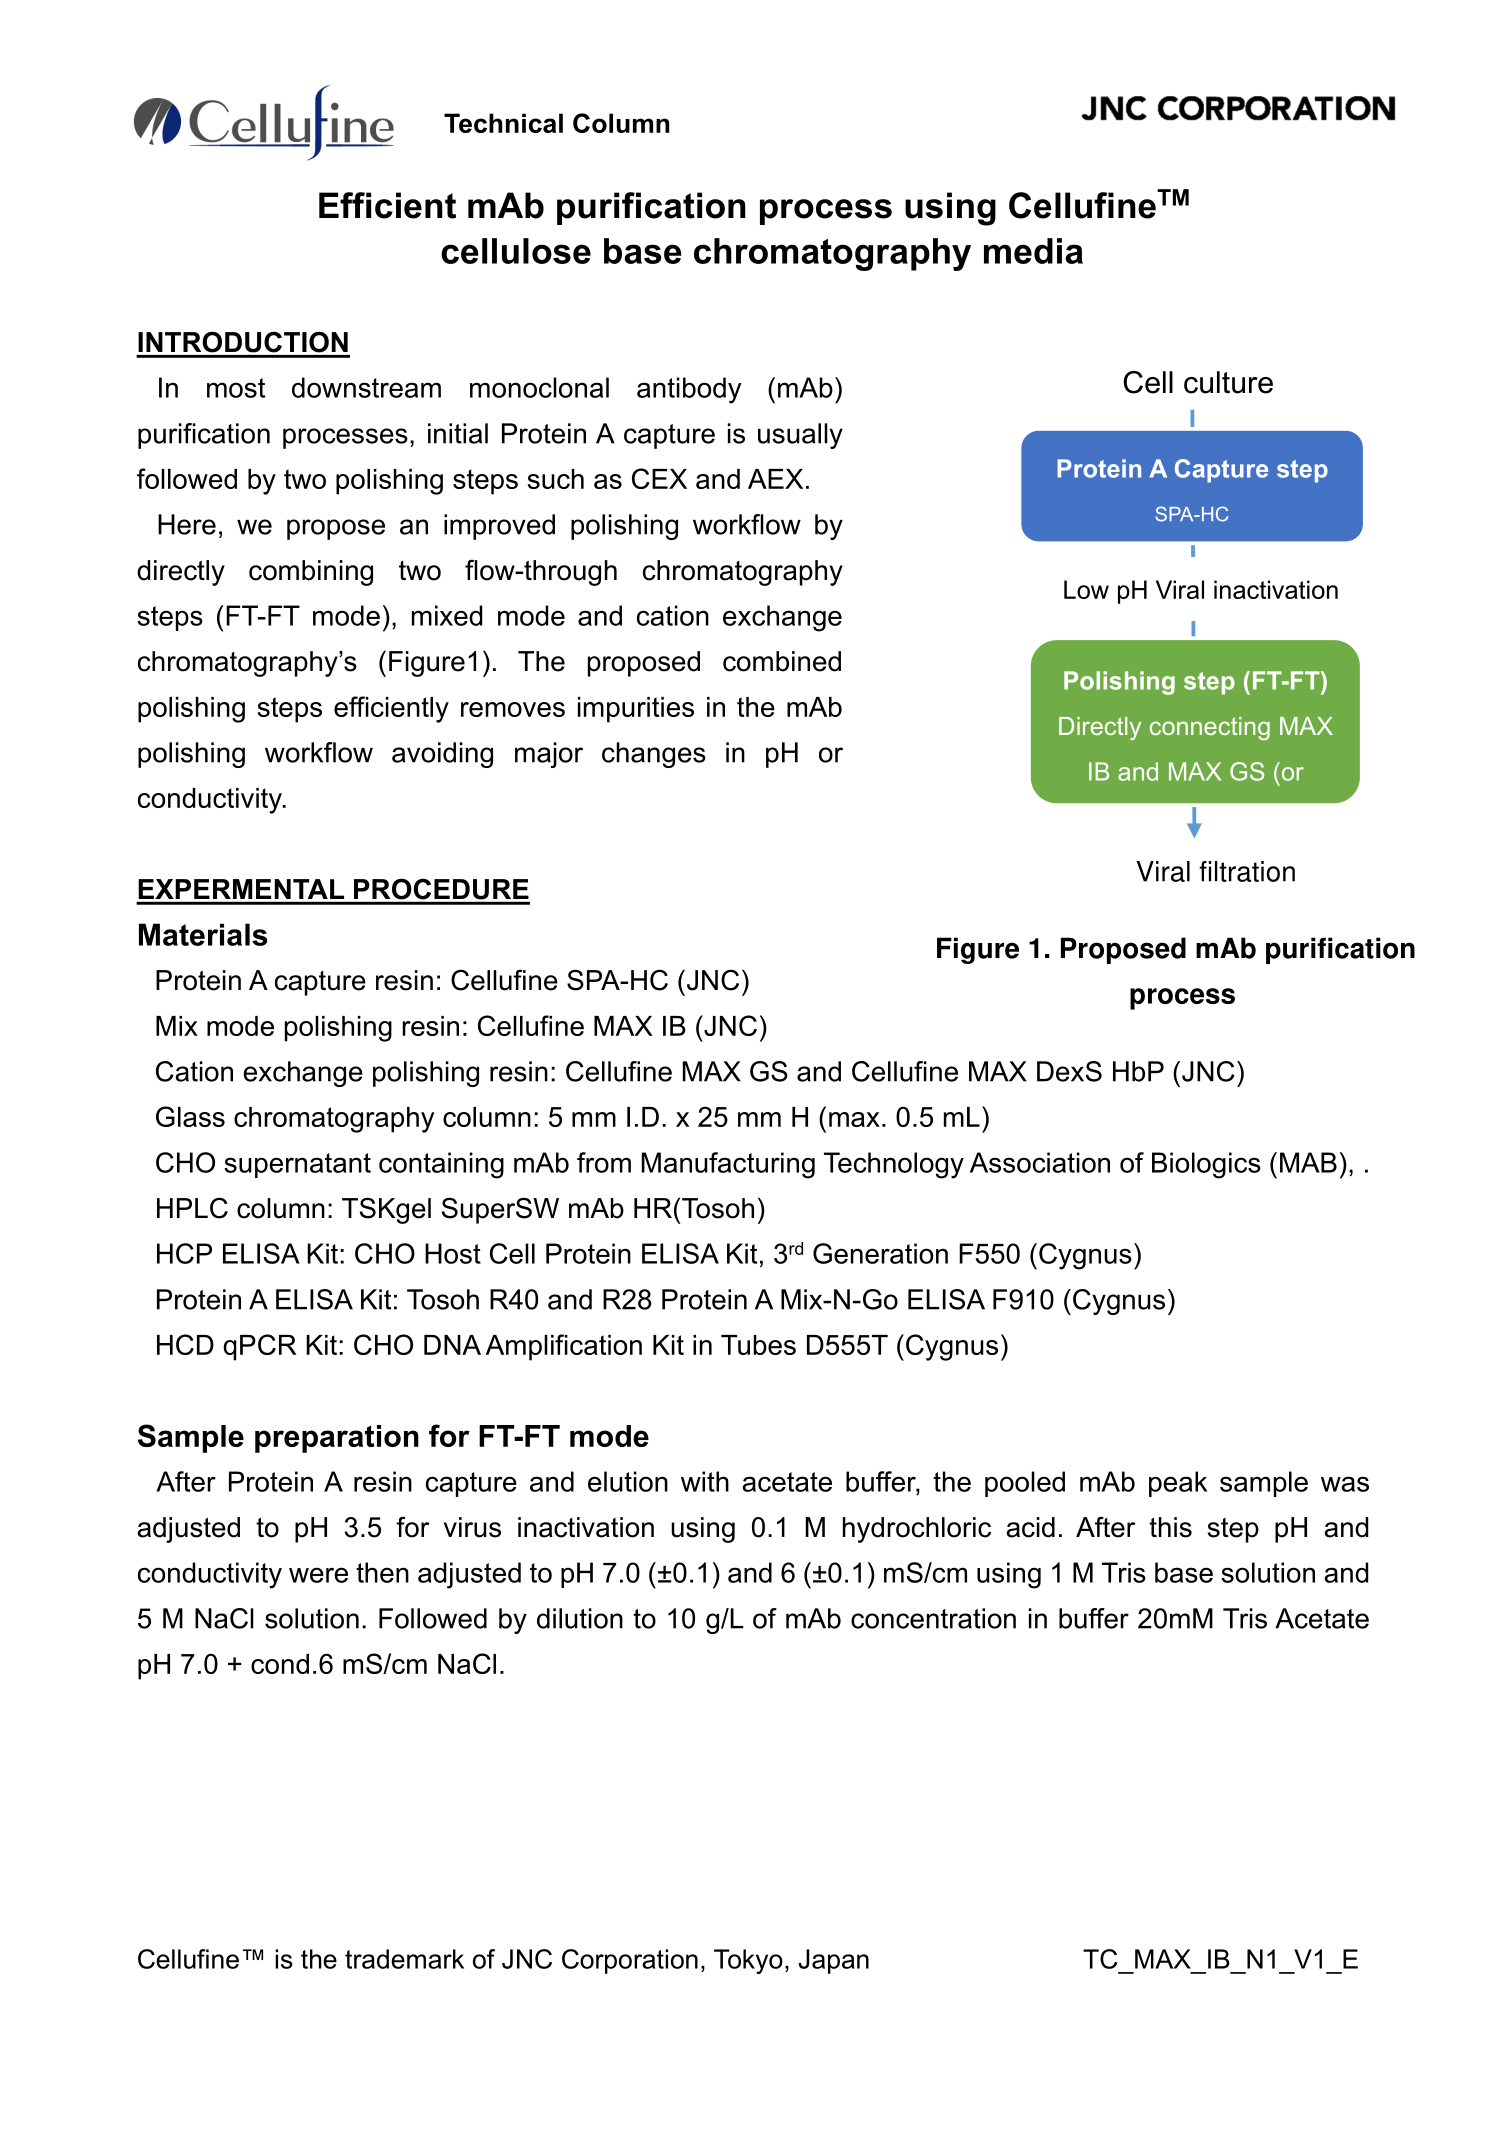 This screenshot has width=1506, height=2132. Describe the element at coordinates (689, 390) in the screenshot. I see `antibody` at that location.
